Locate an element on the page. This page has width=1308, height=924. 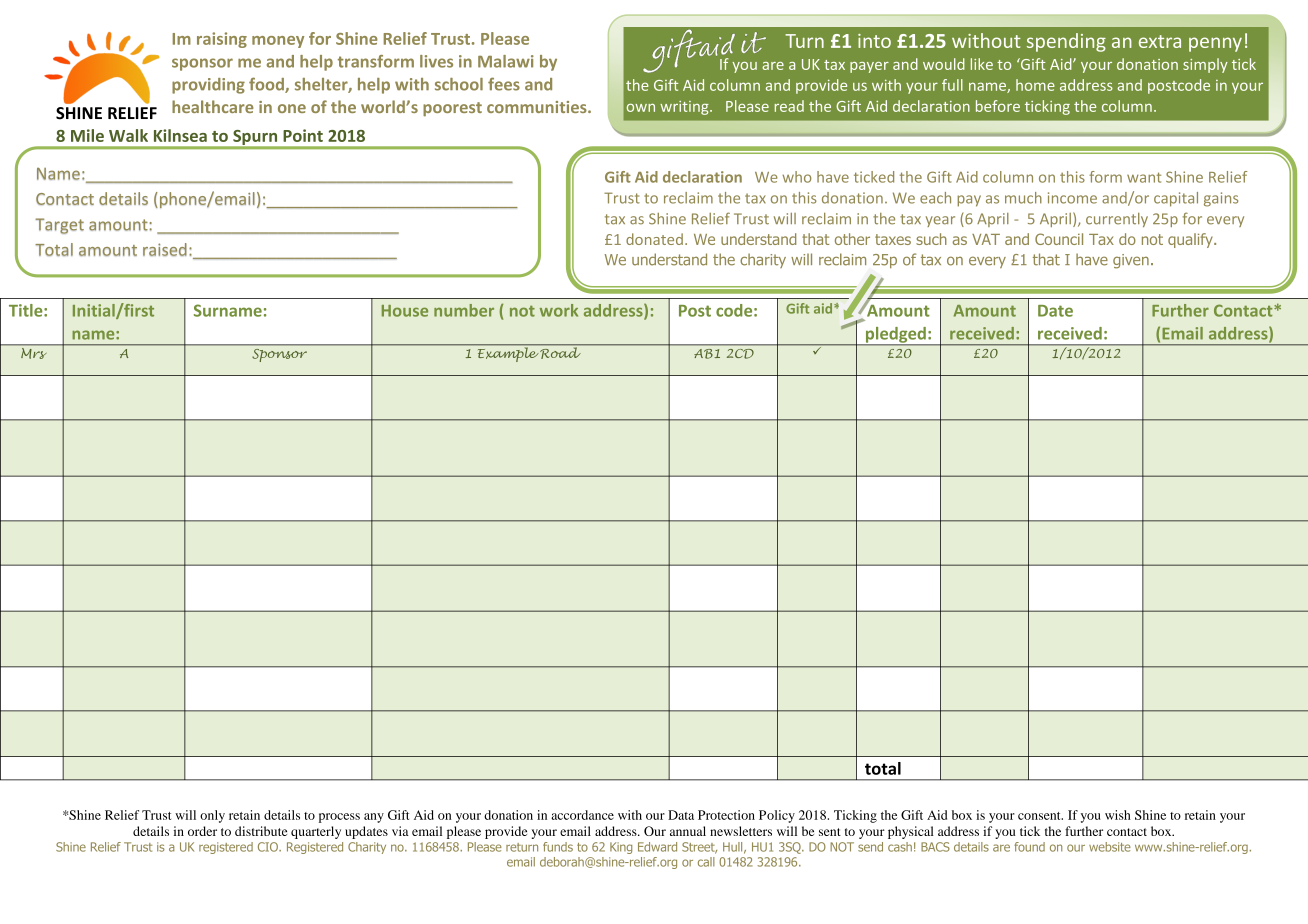
House is located at coordinates (405, 311).
